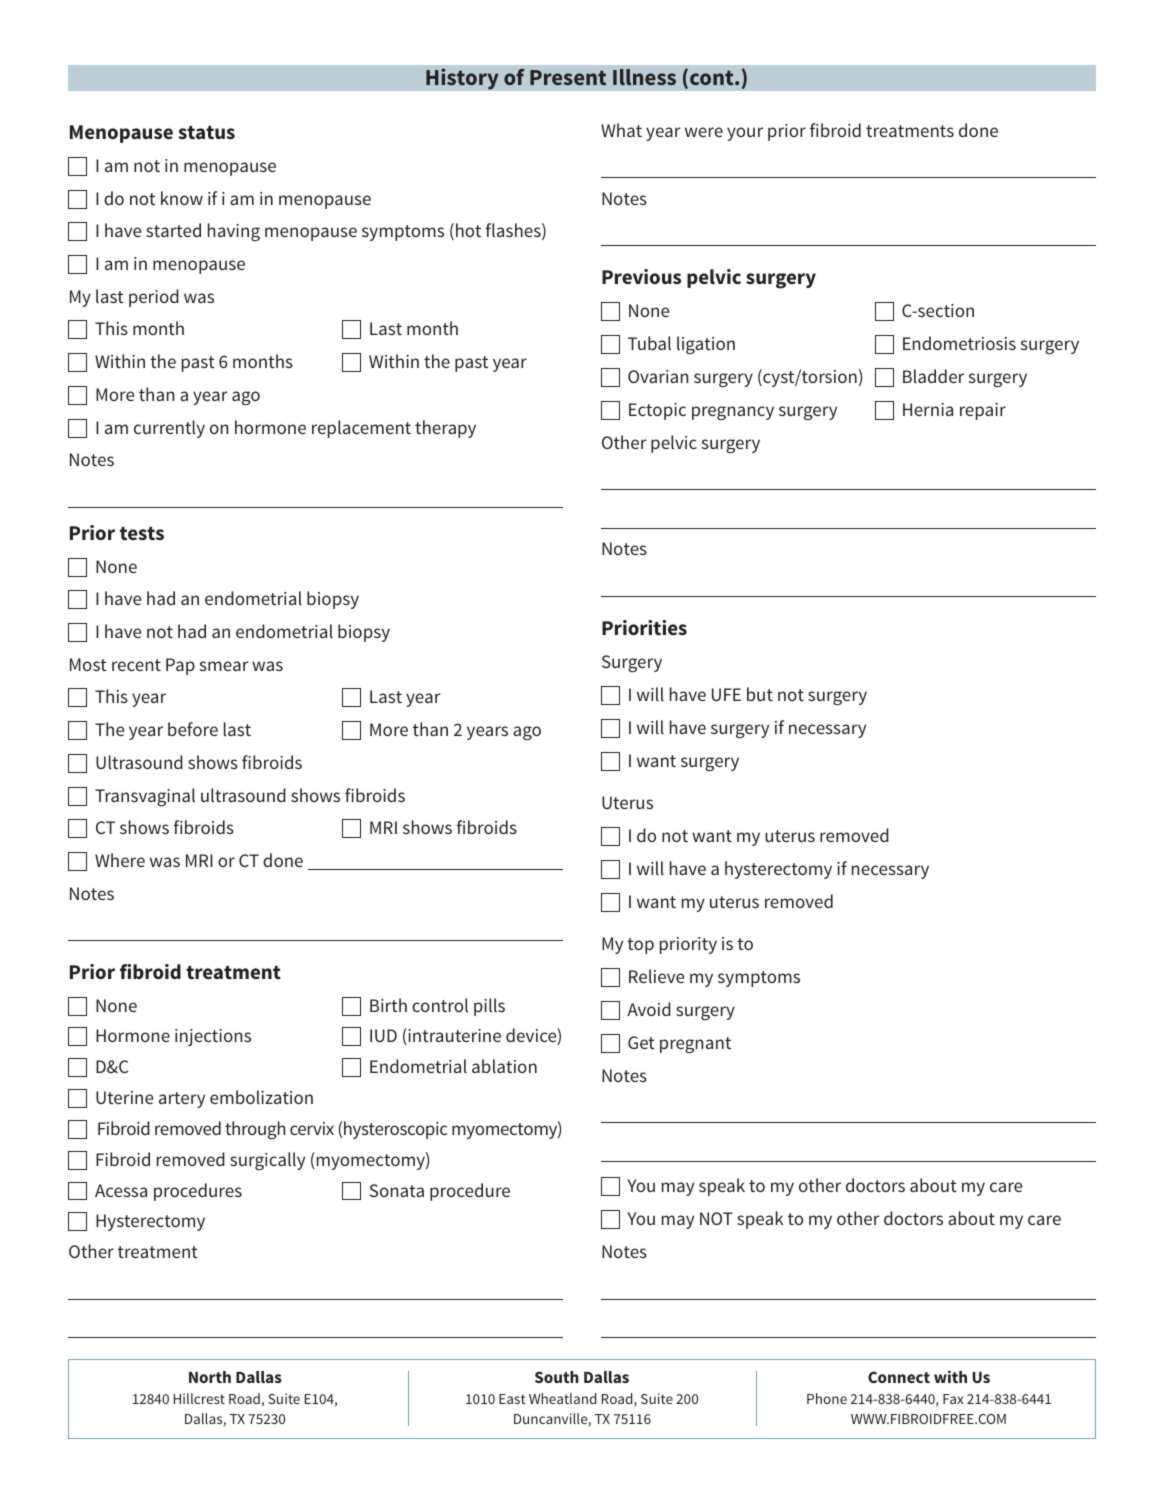  I want to click on pregnant, so click(695, 1045).
